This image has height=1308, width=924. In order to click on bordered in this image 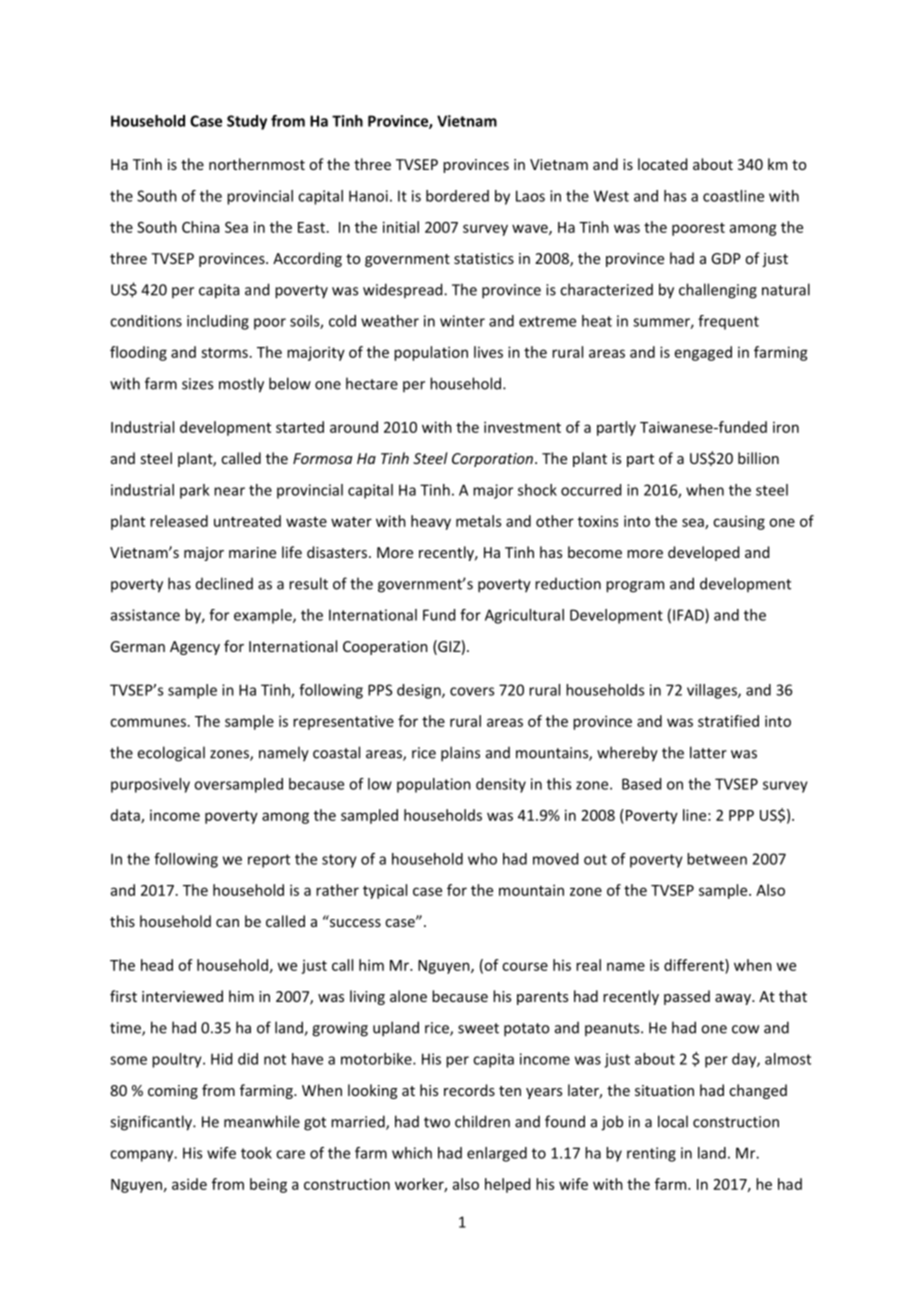, I will do `click(457, 196)`.
